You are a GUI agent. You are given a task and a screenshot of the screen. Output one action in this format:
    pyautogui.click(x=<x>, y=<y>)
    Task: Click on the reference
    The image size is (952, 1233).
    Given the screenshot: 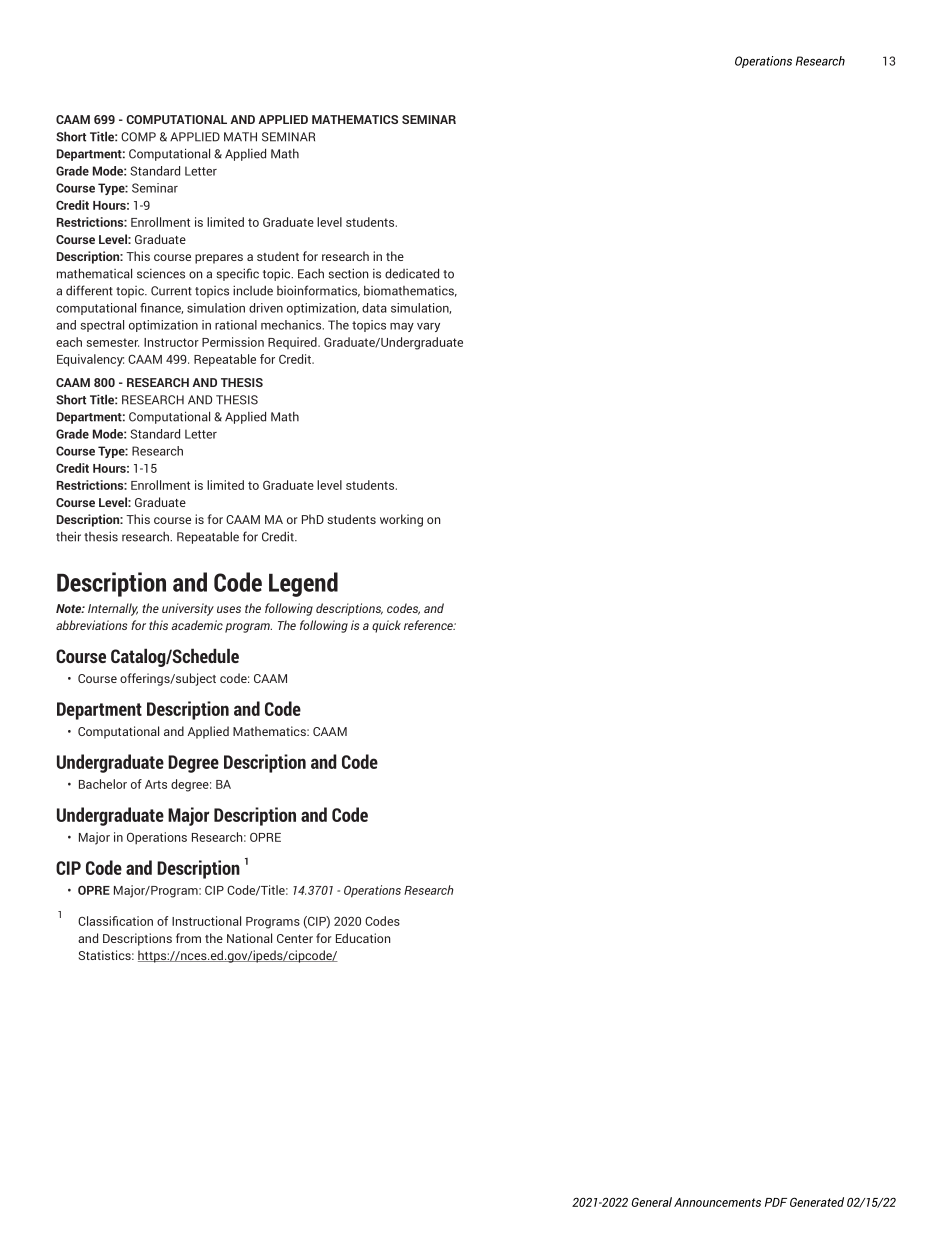 What is the action you would take?
    pyautogui.click(x=430, y=625)
